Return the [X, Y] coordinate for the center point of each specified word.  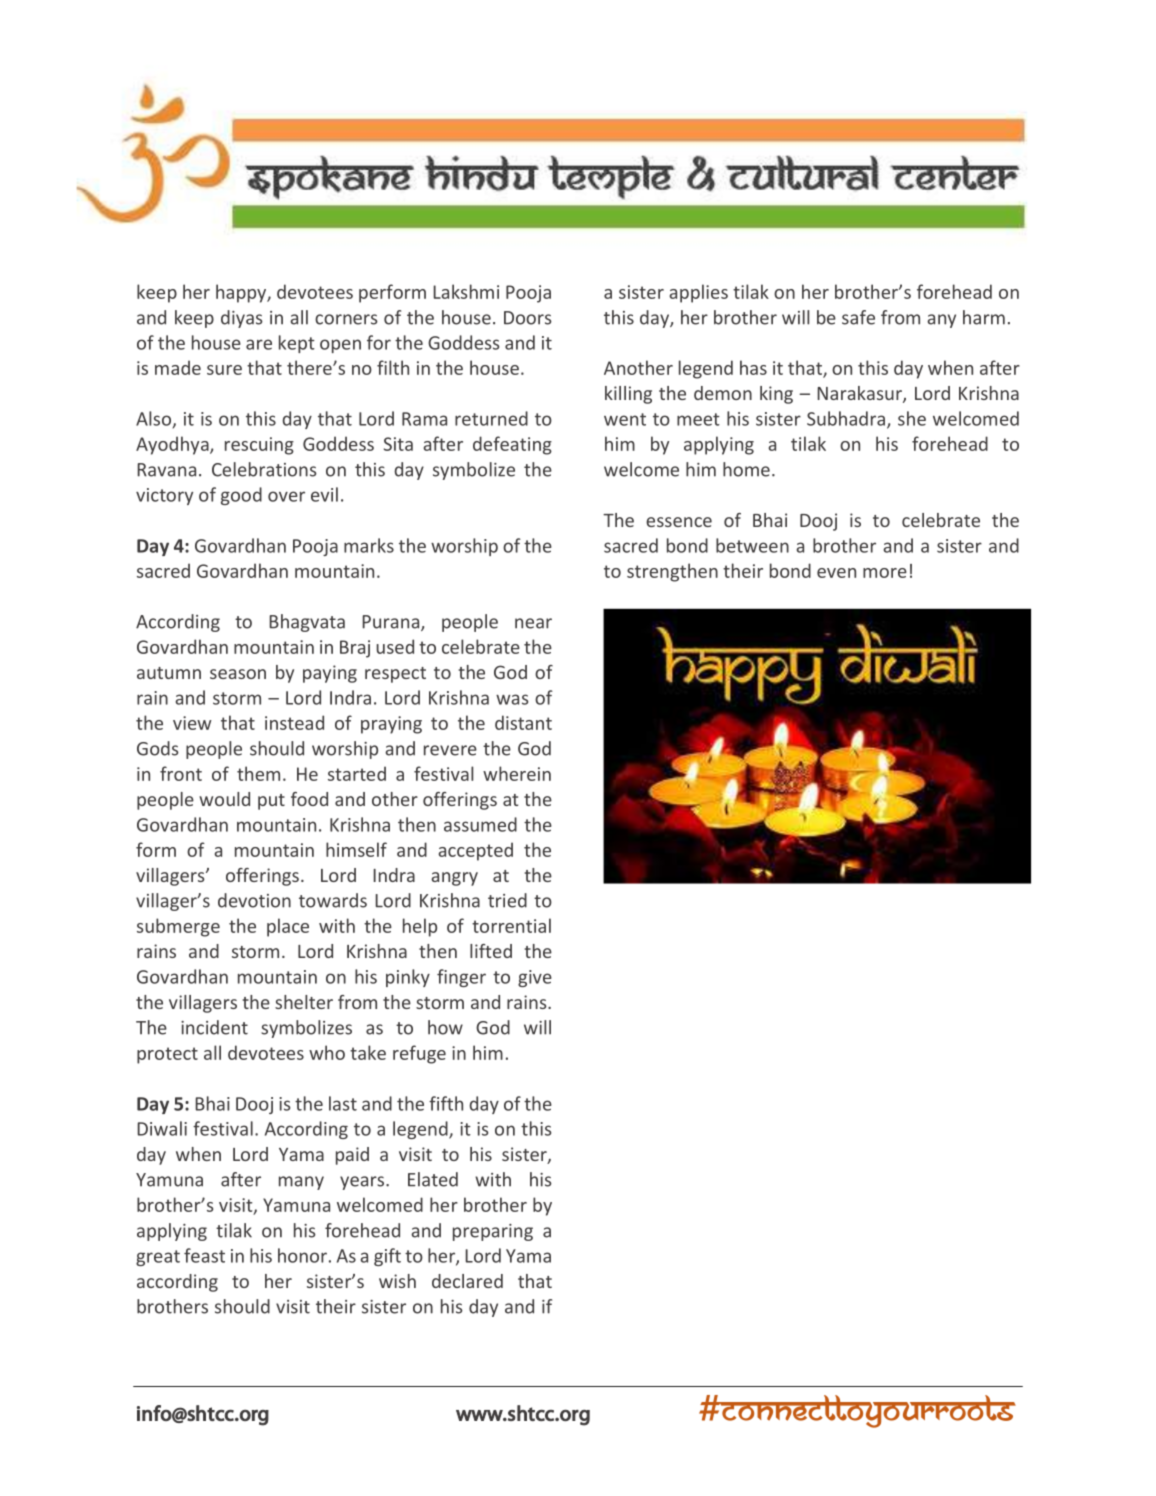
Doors [528, 318]
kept [297, 344]
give [535, 978]
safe [858, 317]
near [533, 623]
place [288, 927]
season [238, 674]
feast [204, 1255]
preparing [493, 1232]
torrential [511, 925]
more [885, 573]
